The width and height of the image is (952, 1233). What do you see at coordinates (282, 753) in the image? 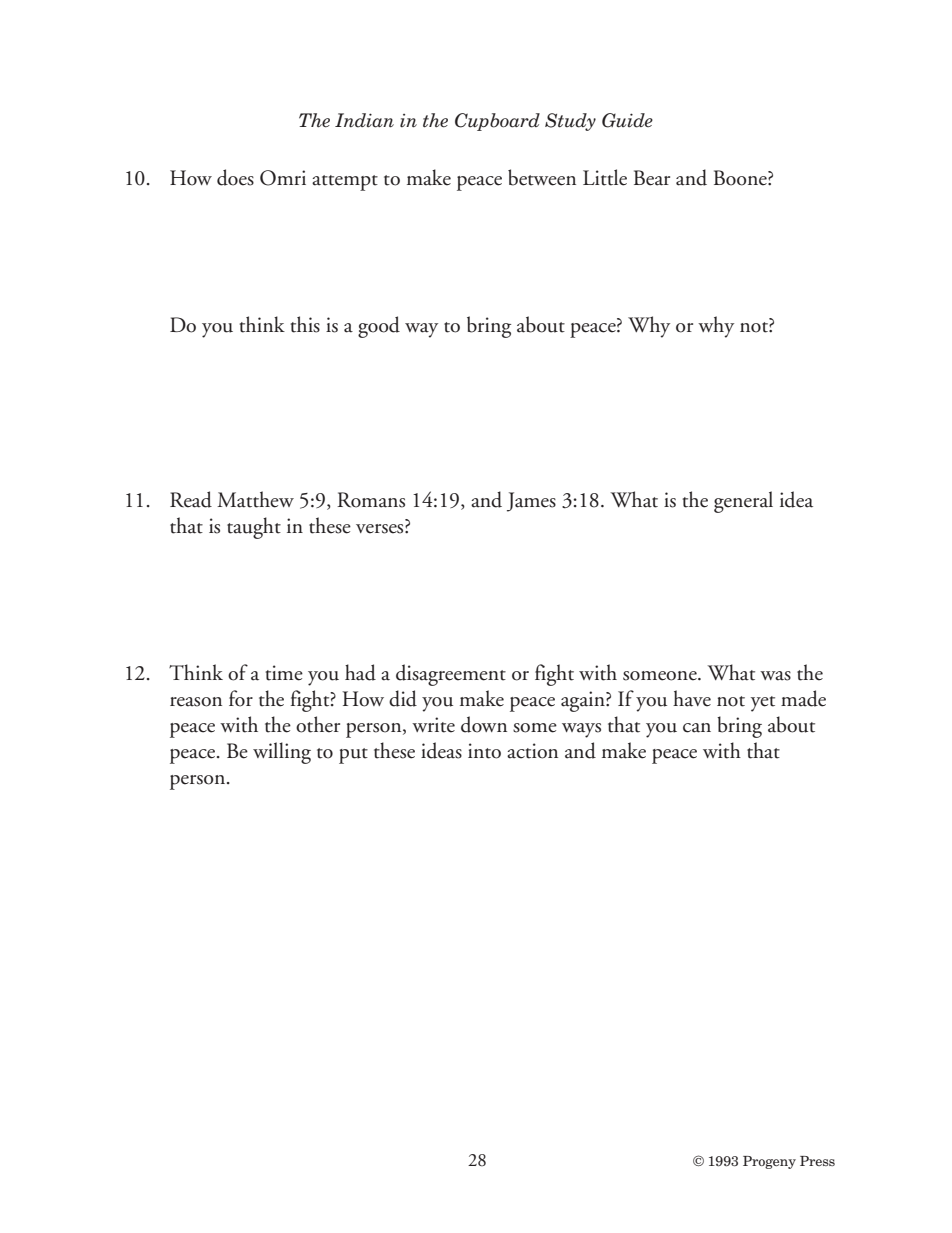
I see `willing` at bounding box center [282, 753].
